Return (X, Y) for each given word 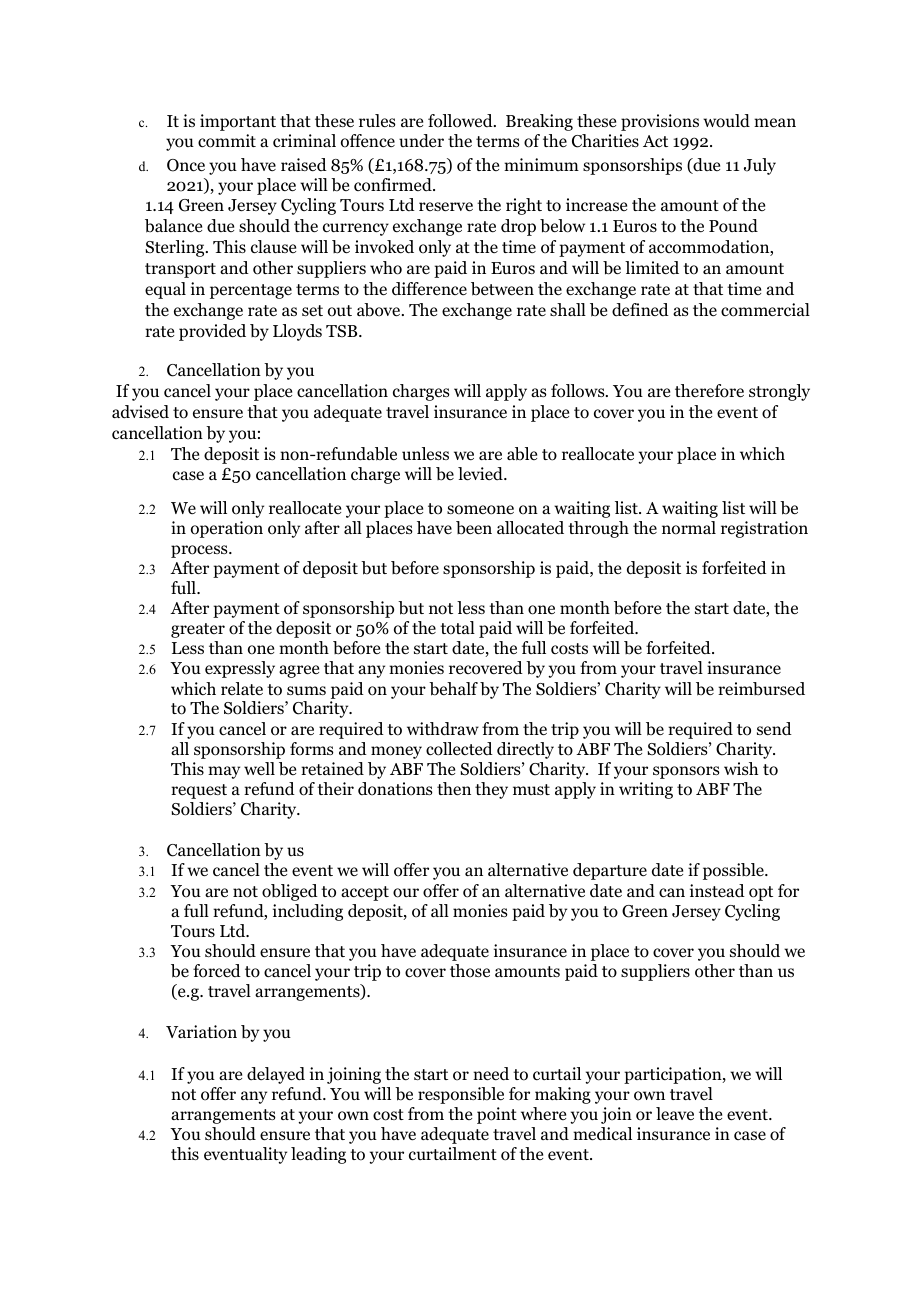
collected (459, 749)
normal (689, 528)
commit (227, 141)
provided (212, 332)
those (470, 971)
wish (741, 768)
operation (227, 529)
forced (217, 971)
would (726, 121)
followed (461, 121)
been (474, 528)
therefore (709, 391)
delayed (276, 1075)
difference (429, 289)
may (224, 772)
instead (717, 890)
